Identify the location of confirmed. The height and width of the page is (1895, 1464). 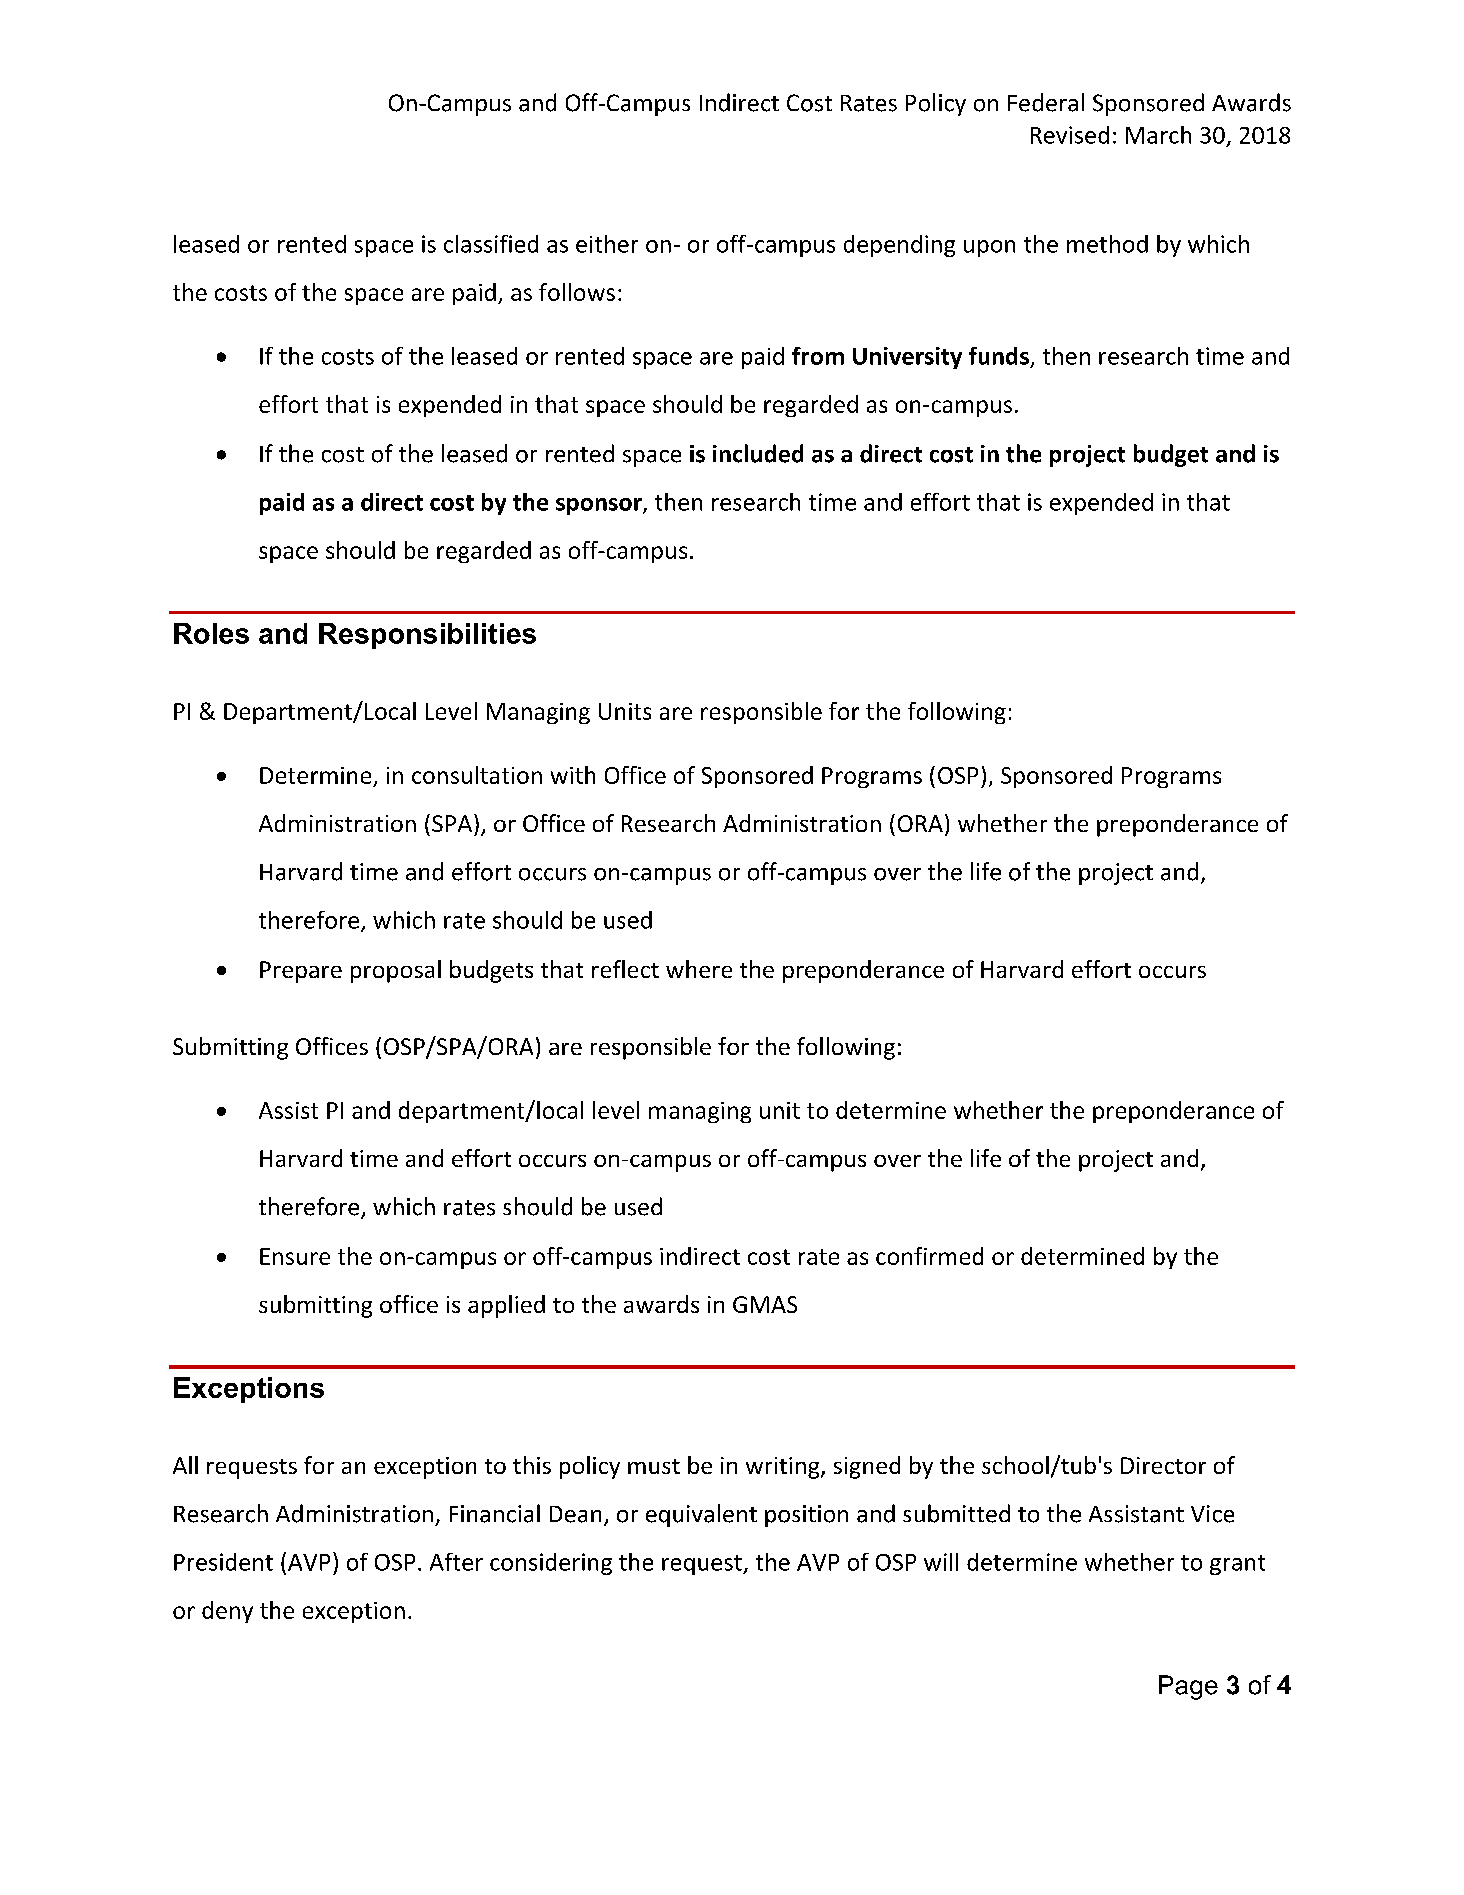
(929, 1256).
